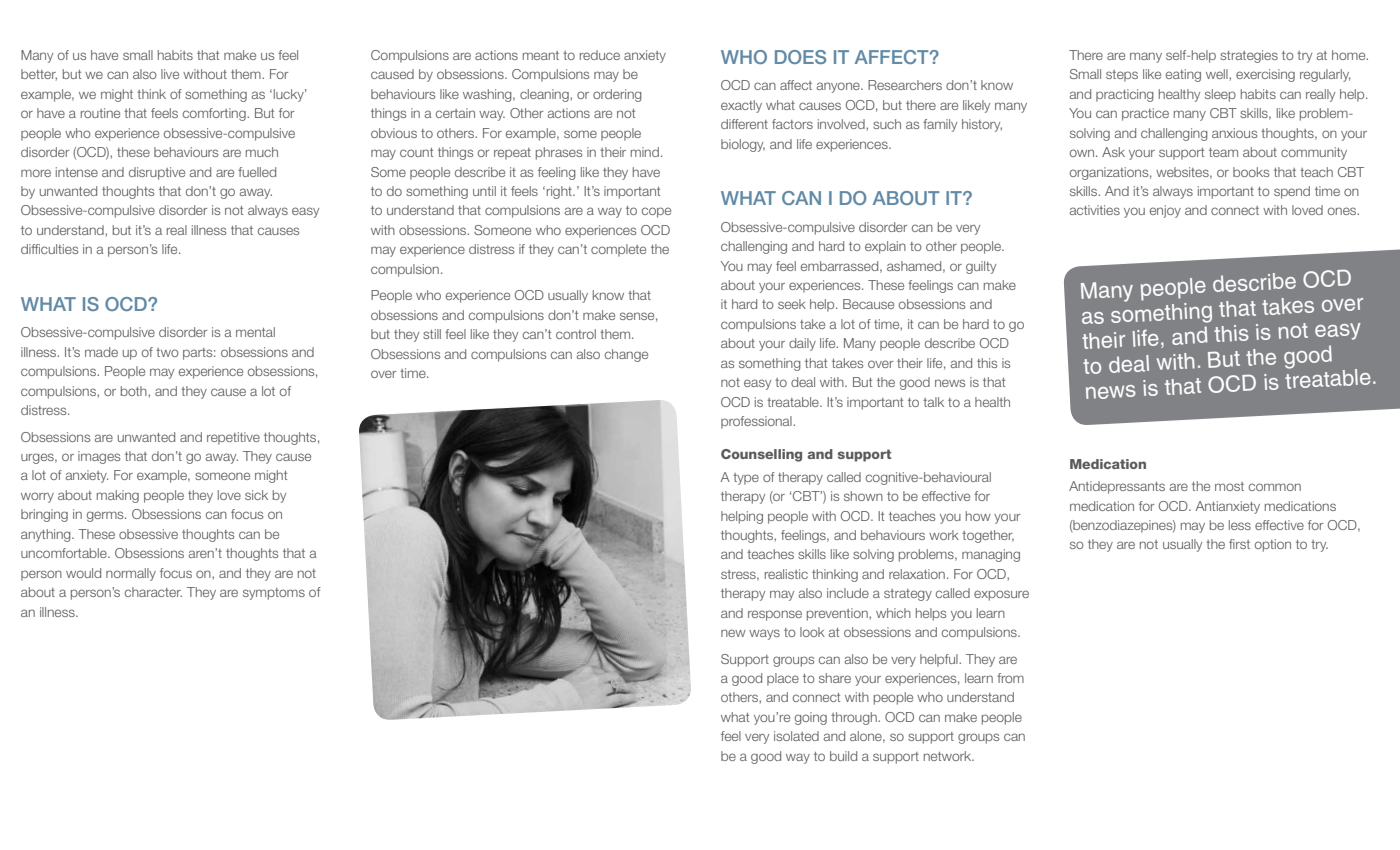  Describe the element at coordinates (1183, 75) in the image. I see `eating` at that location.
